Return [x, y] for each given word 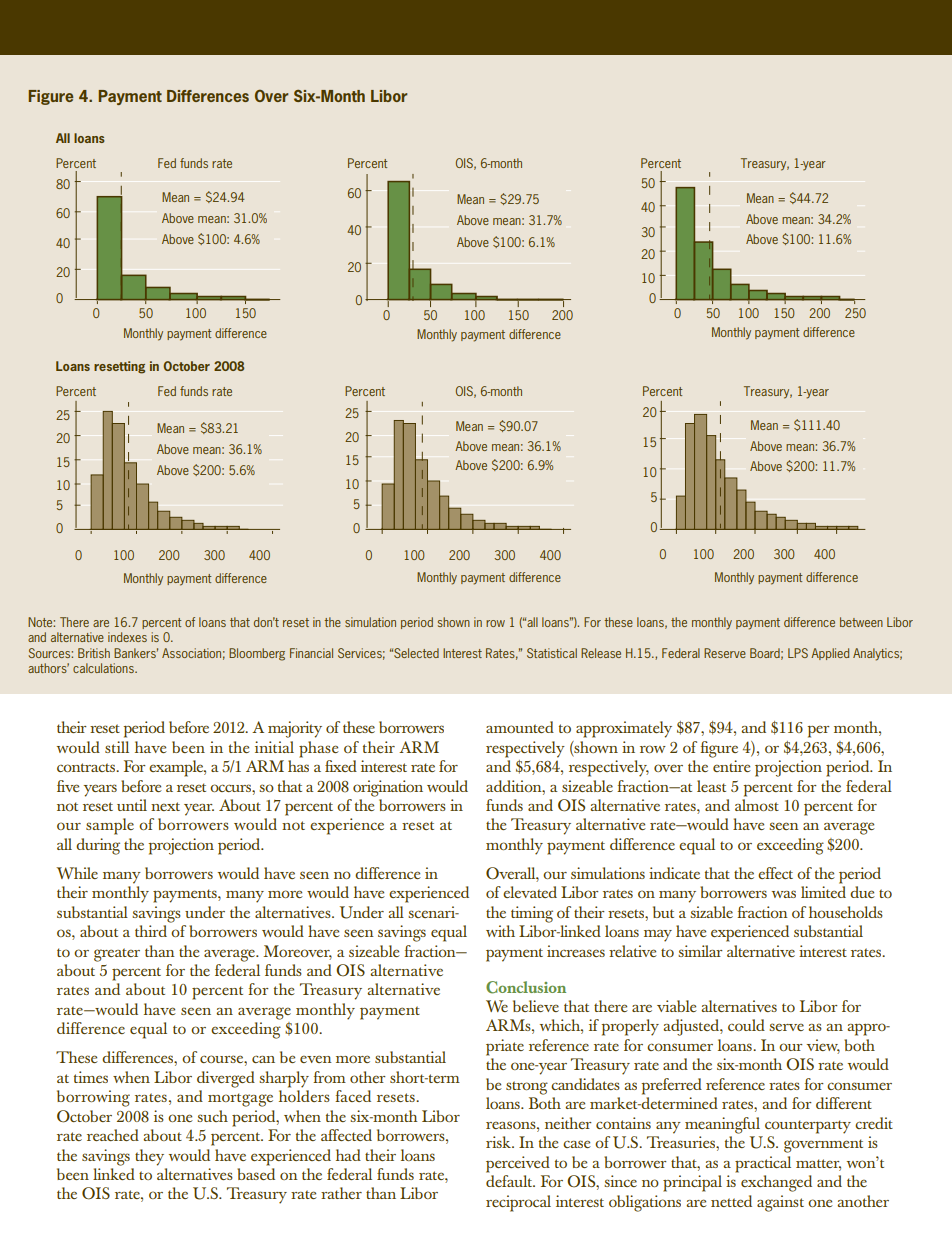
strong [527, 1088]
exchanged [776, 1183]
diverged [226, 1079]
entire [732, 766]
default [510, 1181]
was [784, 894]
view [823, 1046]
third [151, 931]
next [165, 806]
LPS [798, 653]
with [500, 931]
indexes [127, 637]
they [149, 1157]
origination [388, 788]
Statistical [552, 653]
